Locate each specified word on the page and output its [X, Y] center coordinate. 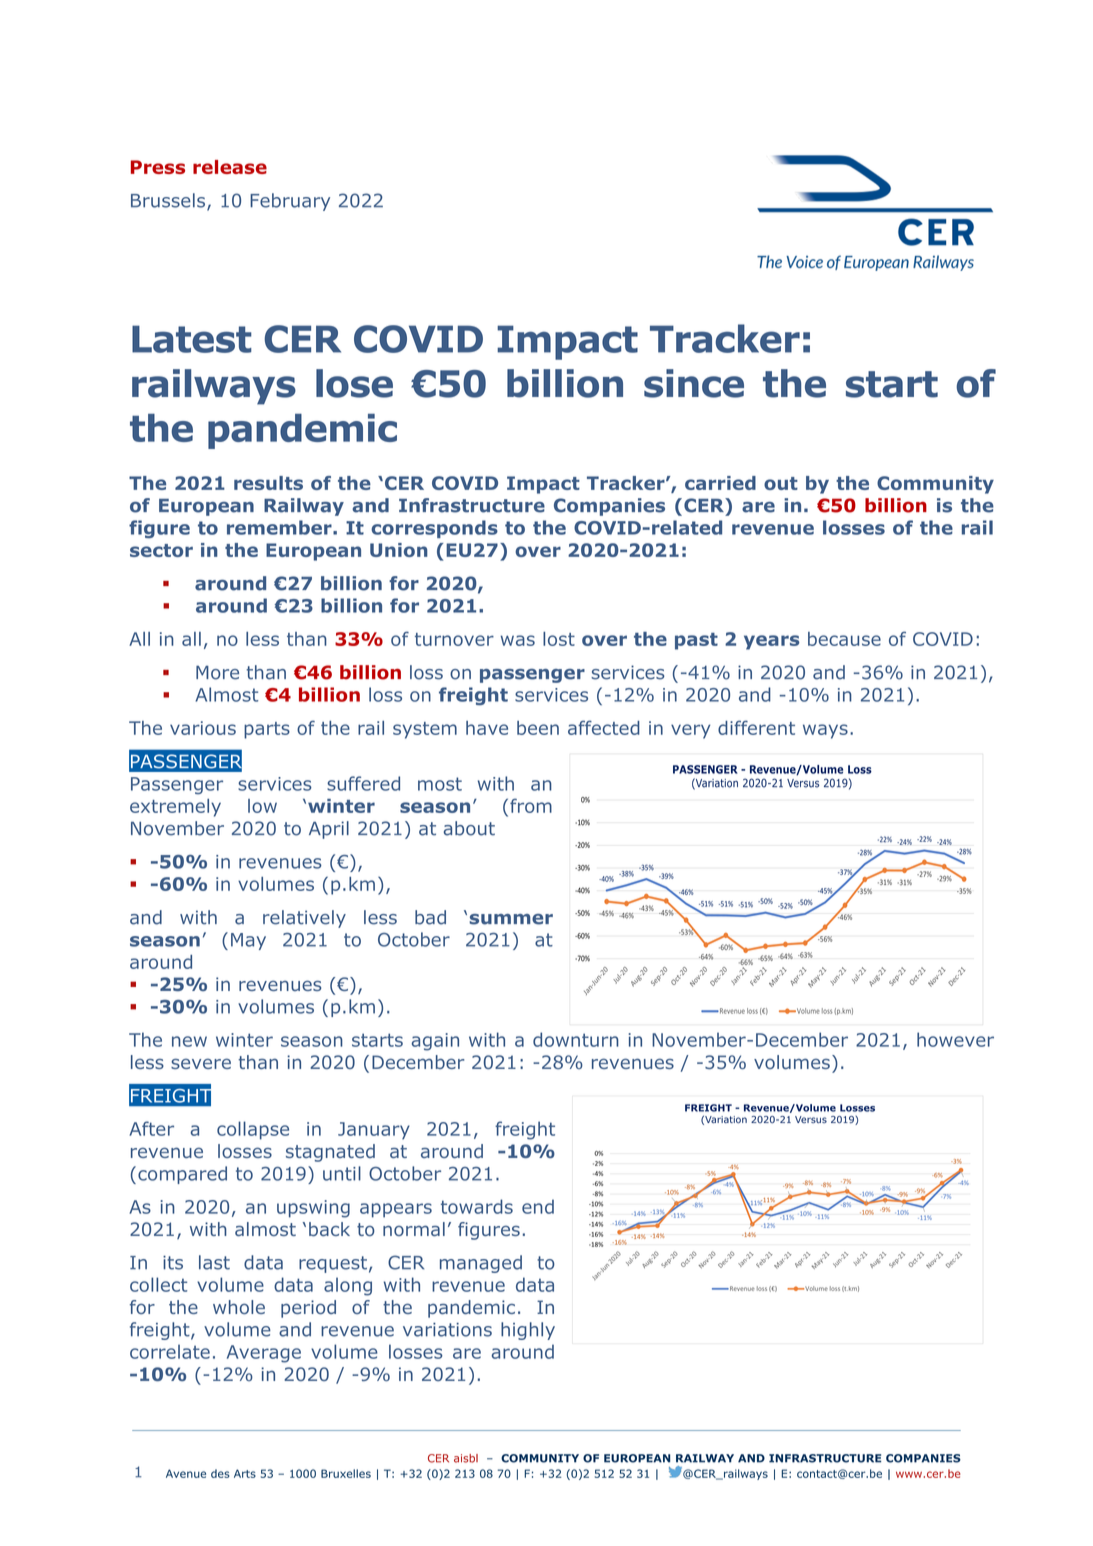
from [531, 805]
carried [720, 483]
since [694, 383]
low [262, 806]
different [756, 727]
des [220, 1473]
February [290, 202]
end [538, 1206]
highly [528, 1331]
